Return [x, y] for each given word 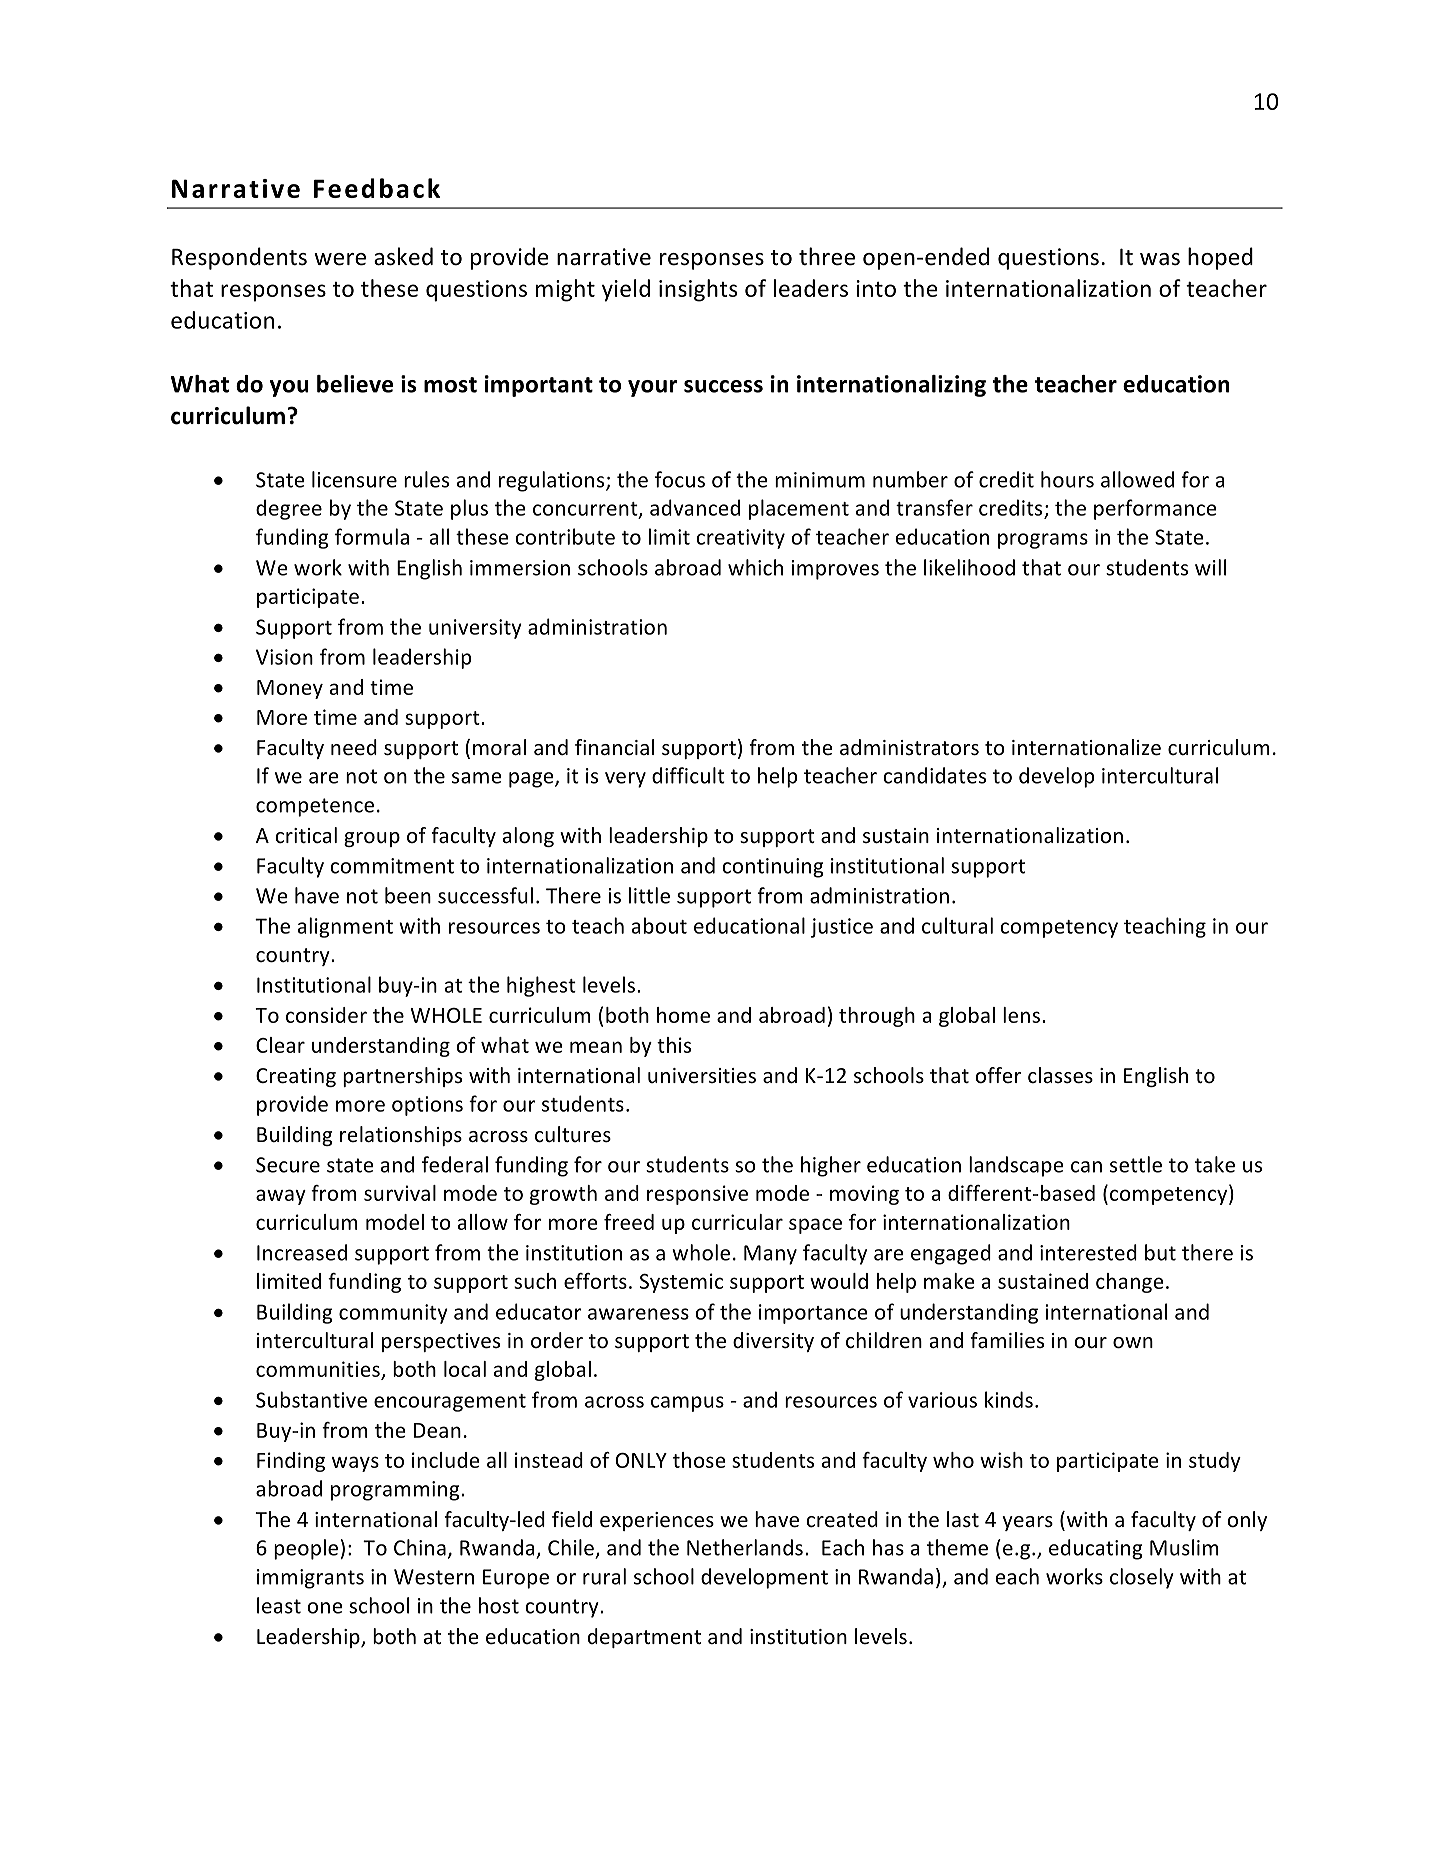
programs [1043, 541]
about [659, 925]
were [340, 259]
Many [770, 1255]
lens [1021, 1015]
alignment [345, 927]
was [1160, 259]
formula [372, 536]
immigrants [310, 1579]
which [755, 567]
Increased [302, 1252]
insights [698, 290]
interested [1088, 1252]
